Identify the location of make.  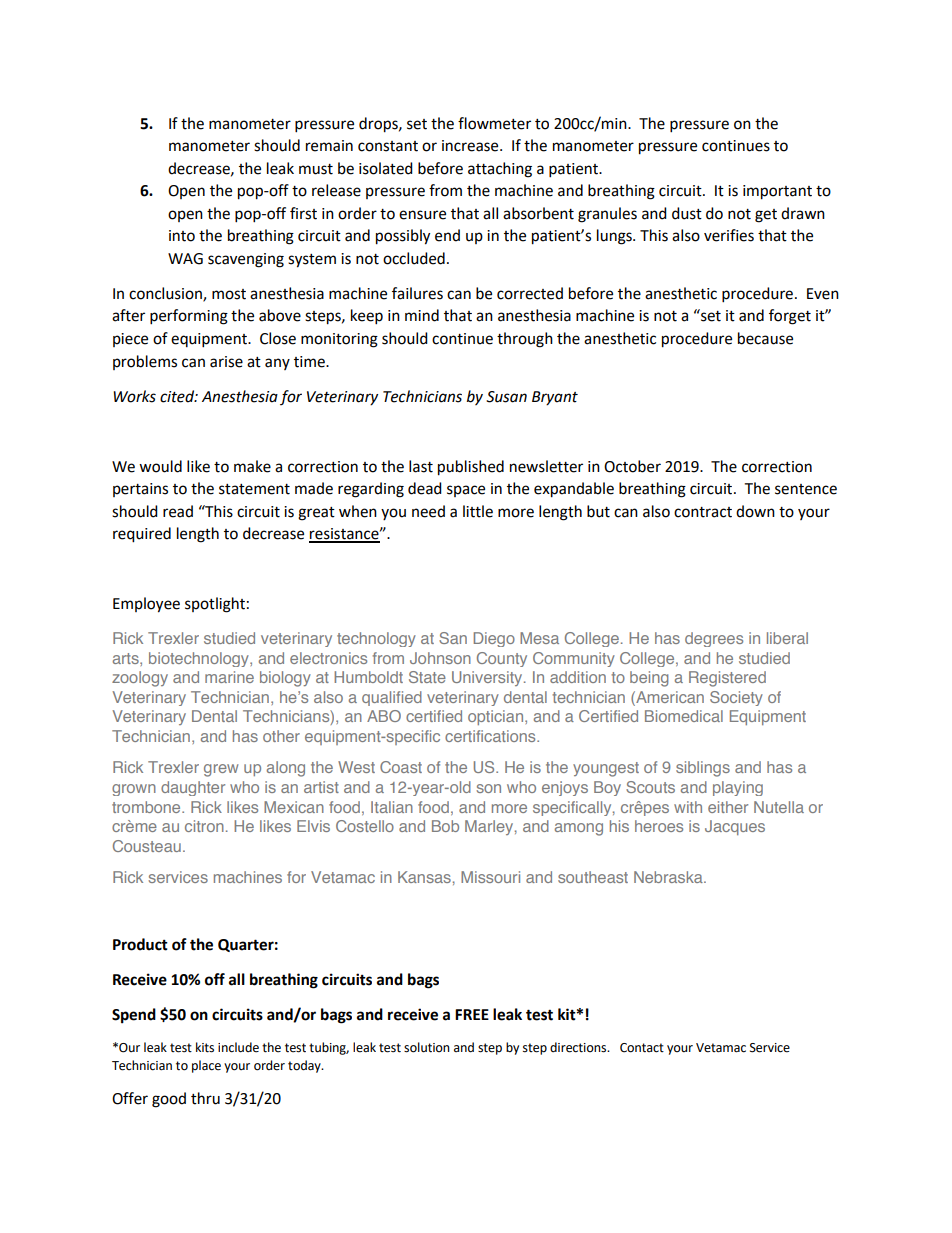
(252, 466).
